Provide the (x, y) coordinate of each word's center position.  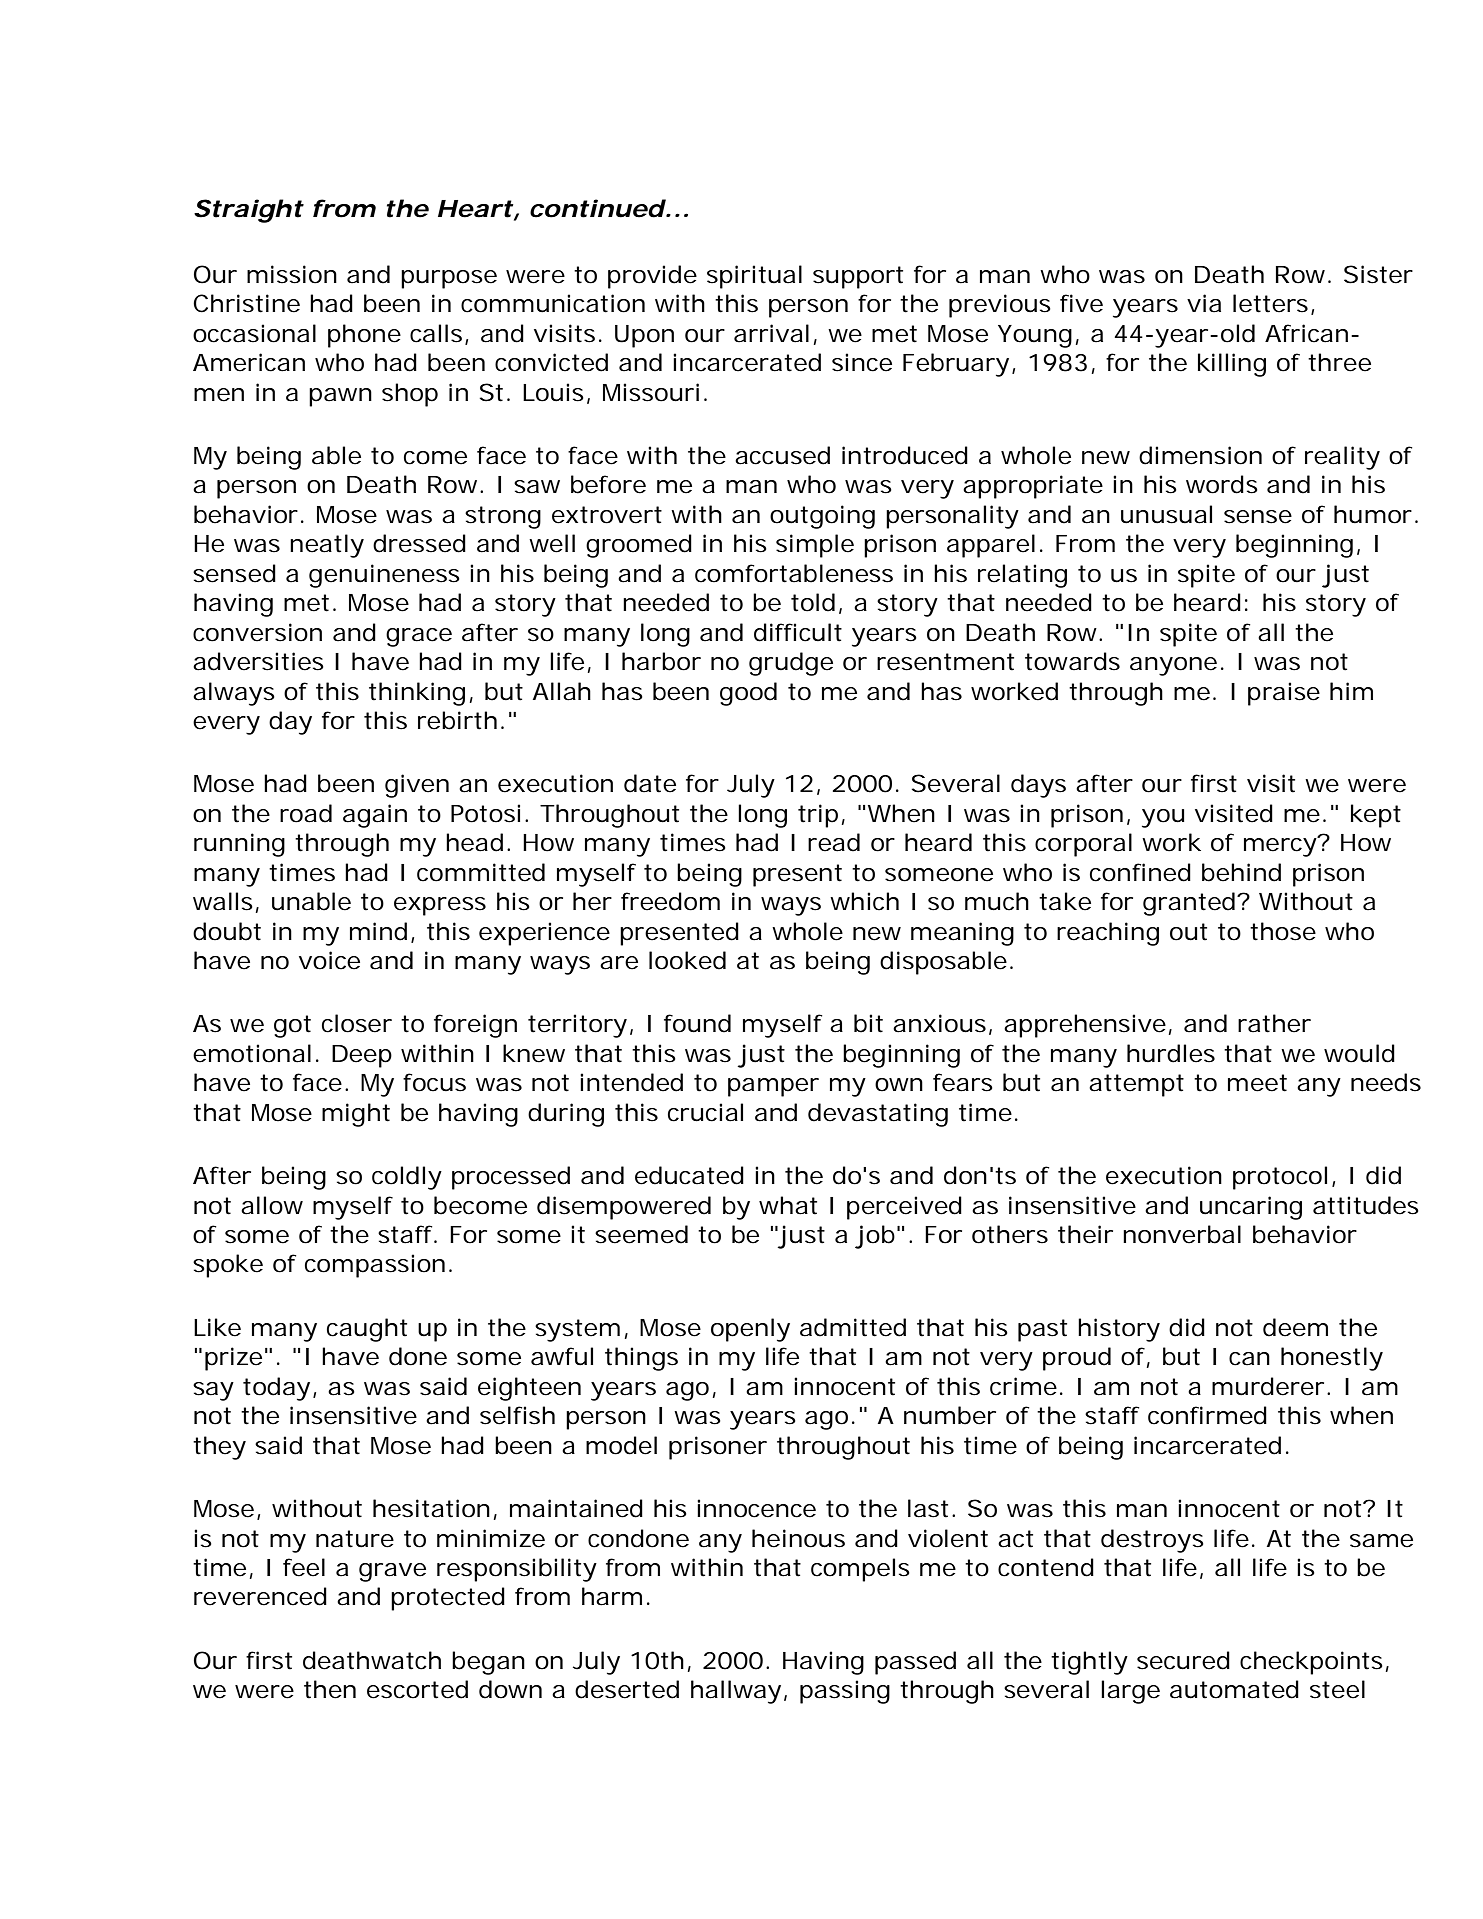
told (813, 602)
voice (329, 960)
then (330, 1689)
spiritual (754, 277)
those (1283, 931)
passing (845, 1692)
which (864, 901)
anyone (1173, 666)
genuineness (384, 576)
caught (367, 1330)
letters (1270, 303)
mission (292, 274)
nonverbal (1182, 1234)
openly (750, 1330)
